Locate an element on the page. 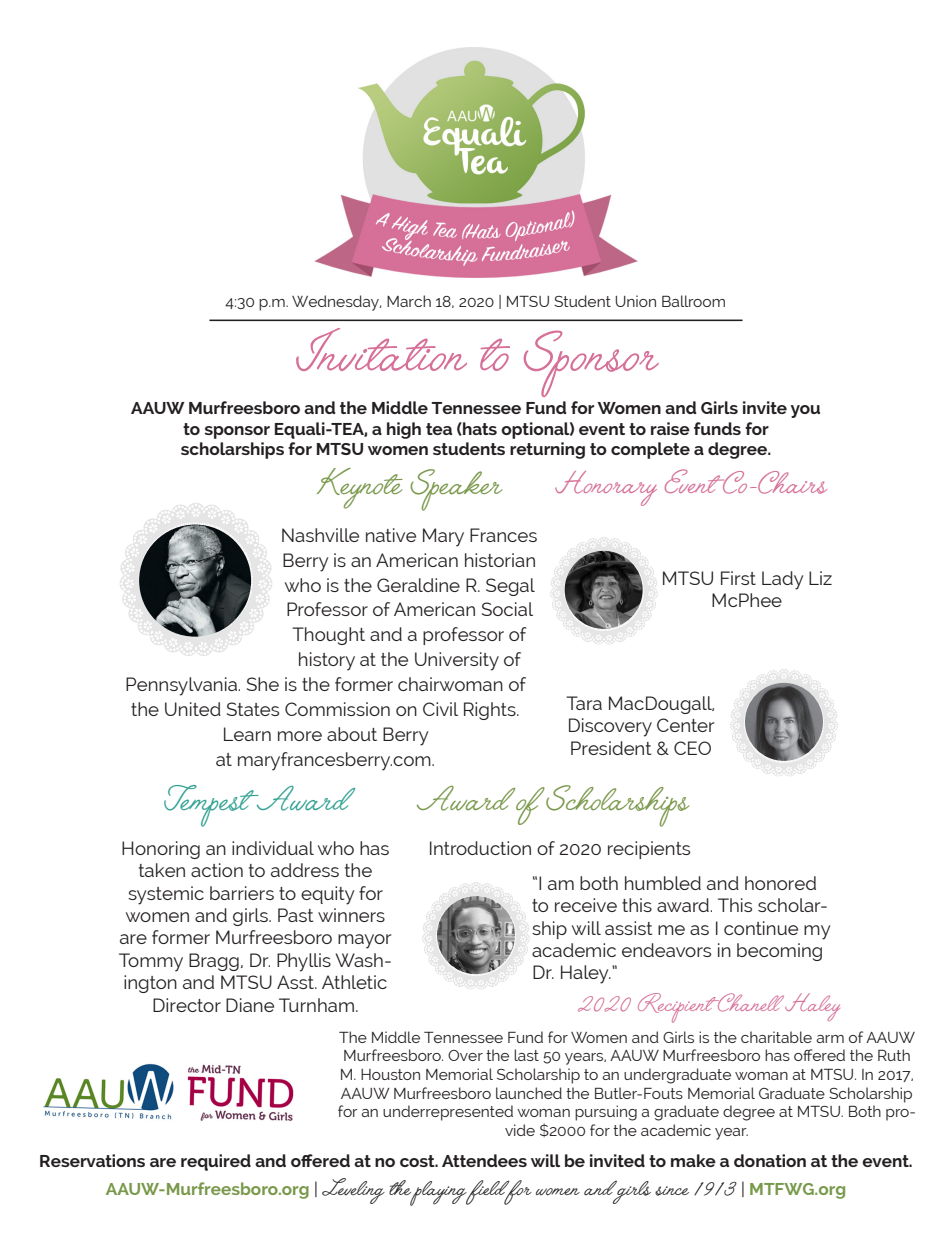 The width and height of the document is (952, 1233). Learn is located at coordinates (247, 734).
